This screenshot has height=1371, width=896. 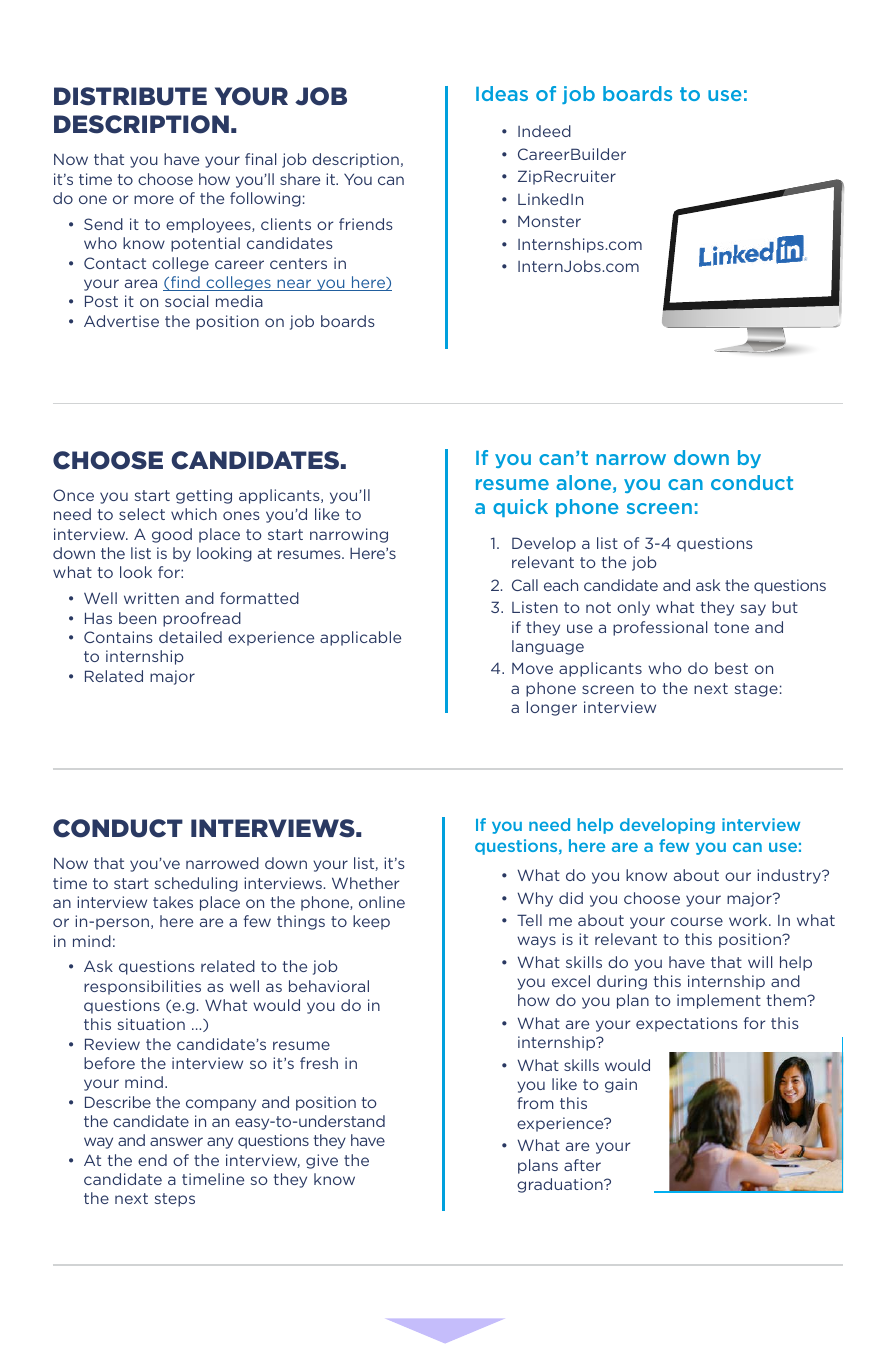 I want to click on scheduling, so click(x=196, y=884).
